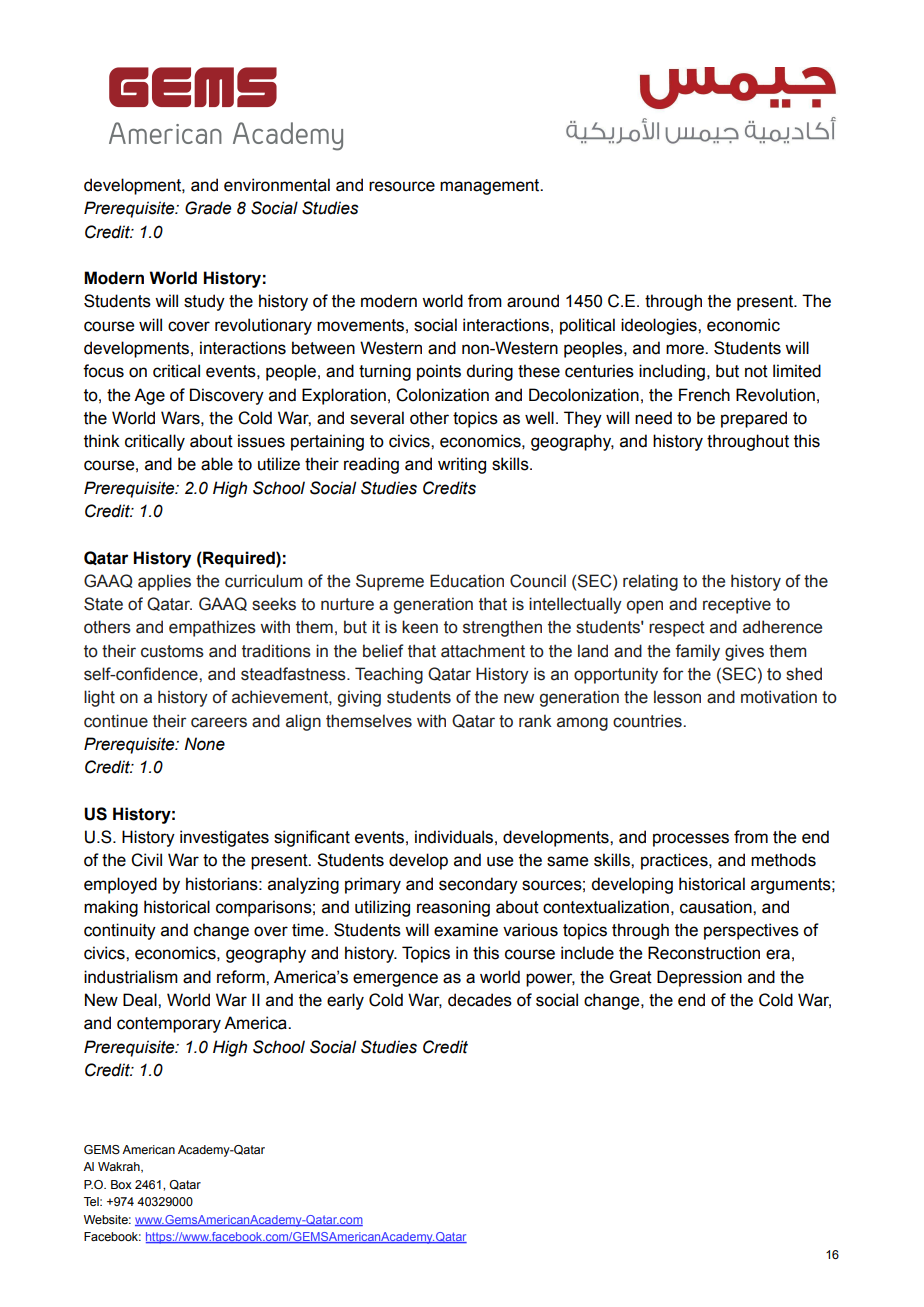 Image resolution: width=924 pixels, height=1307 pixels. Describe the element at coordinates (754, 419) in the screenshot. I see `prepared` at that location.
